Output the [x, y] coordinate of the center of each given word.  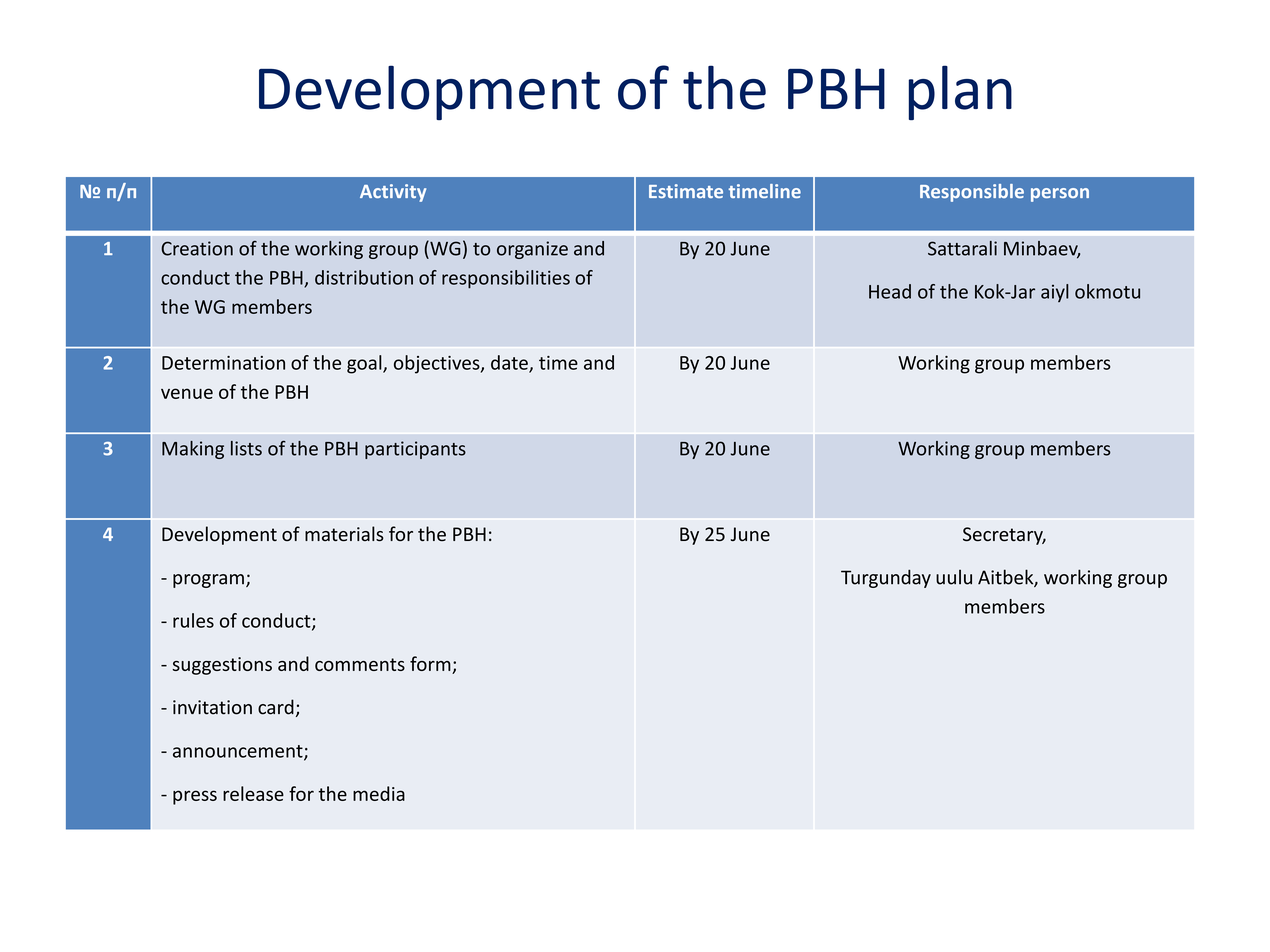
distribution [364, 277]
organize [532, 250]
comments [360, 664]
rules [193, 620]
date [510, 363]
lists [246, 448]
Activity [393, 193]
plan [960, 92]
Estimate [686, 191]
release [253, 793]
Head [890, 291]
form [431, 665]
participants [415, 450]
